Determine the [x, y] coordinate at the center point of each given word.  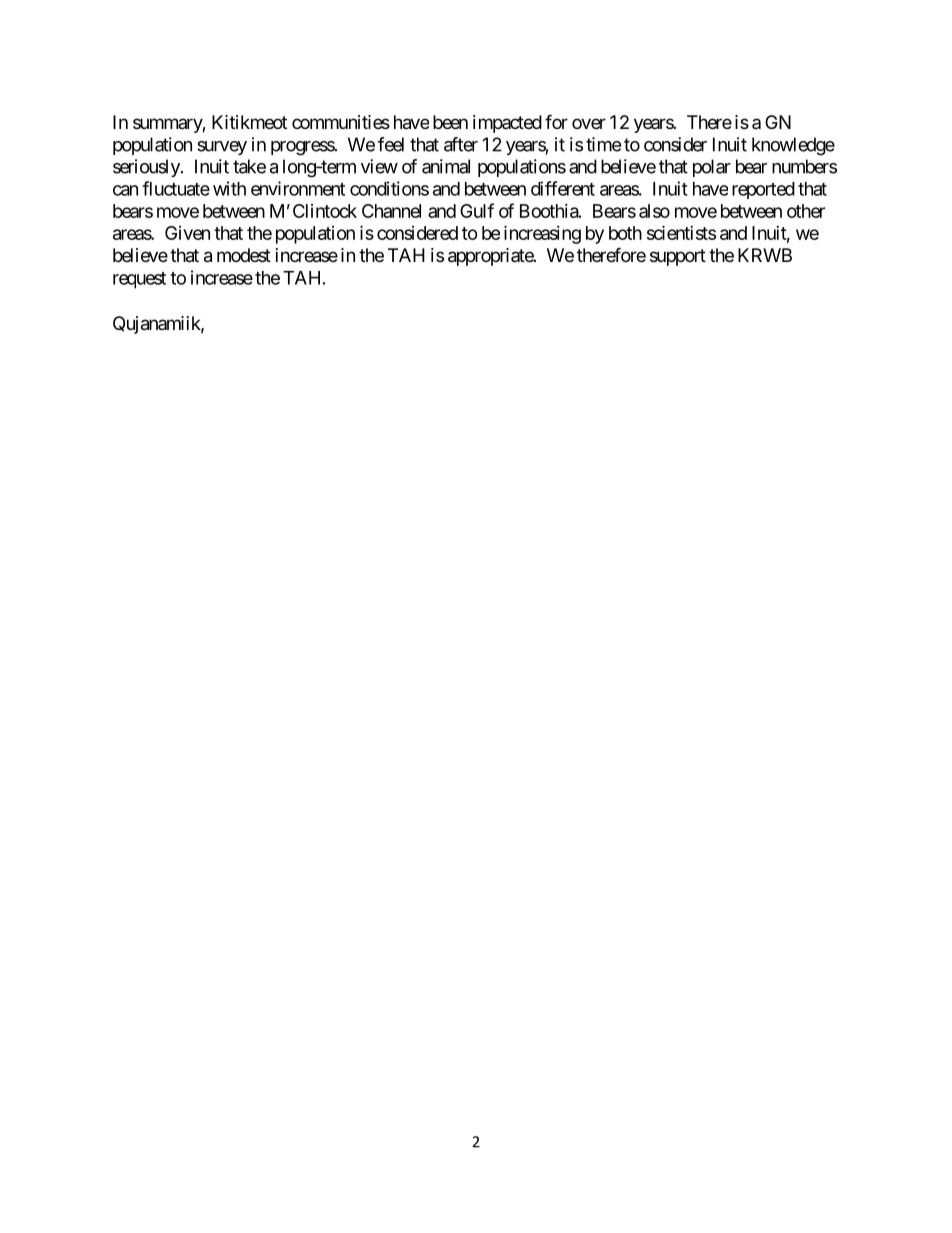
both [625, 233]
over [589, 123]
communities [341, 122]
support [678, 257]
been [450, 122]
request [139, 280]
